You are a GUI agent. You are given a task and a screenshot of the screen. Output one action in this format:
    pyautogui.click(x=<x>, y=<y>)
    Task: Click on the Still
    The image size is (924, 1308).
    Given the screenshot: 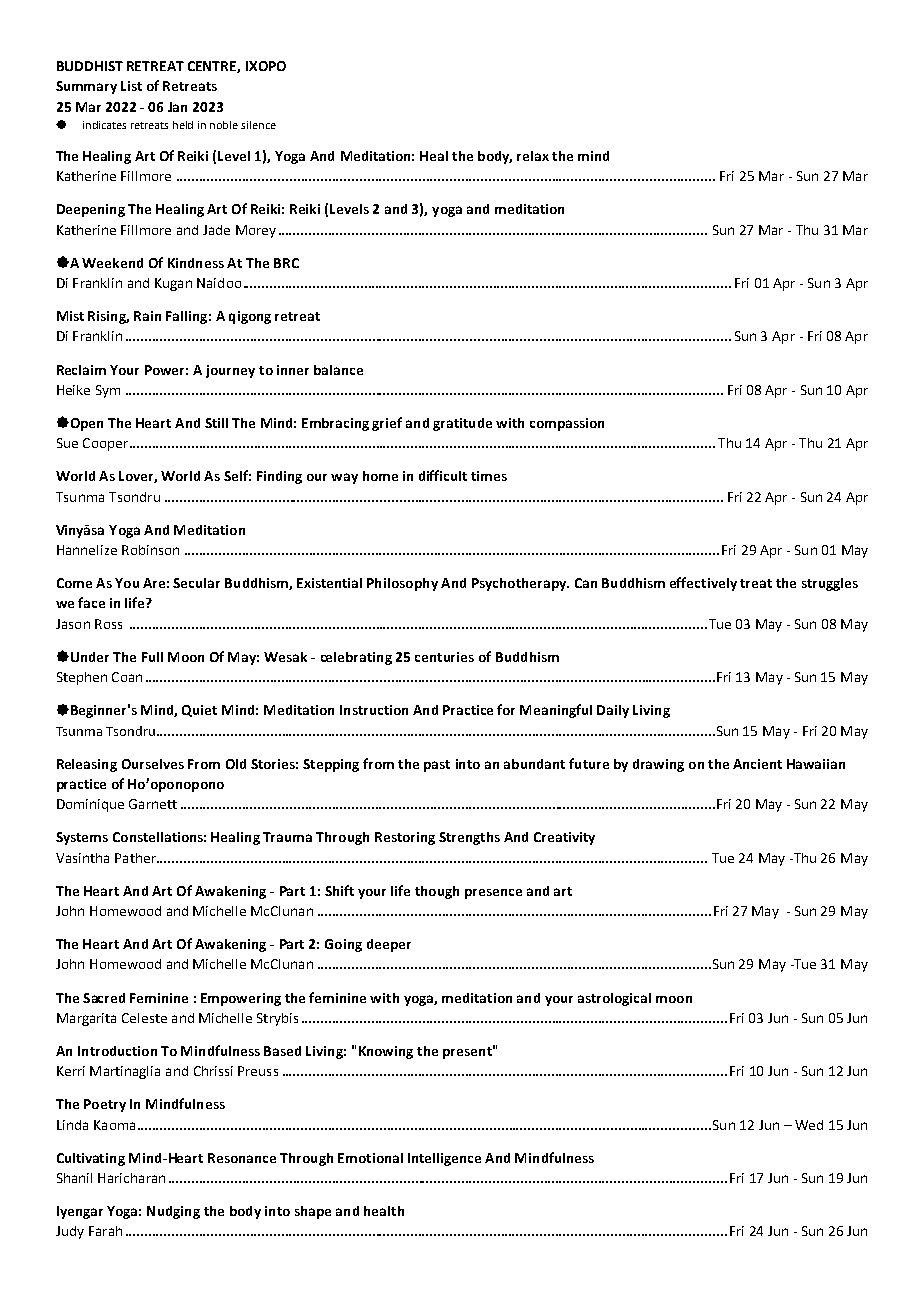 What is the action you would take?
    pyautogui.click(x=216, y=423)
